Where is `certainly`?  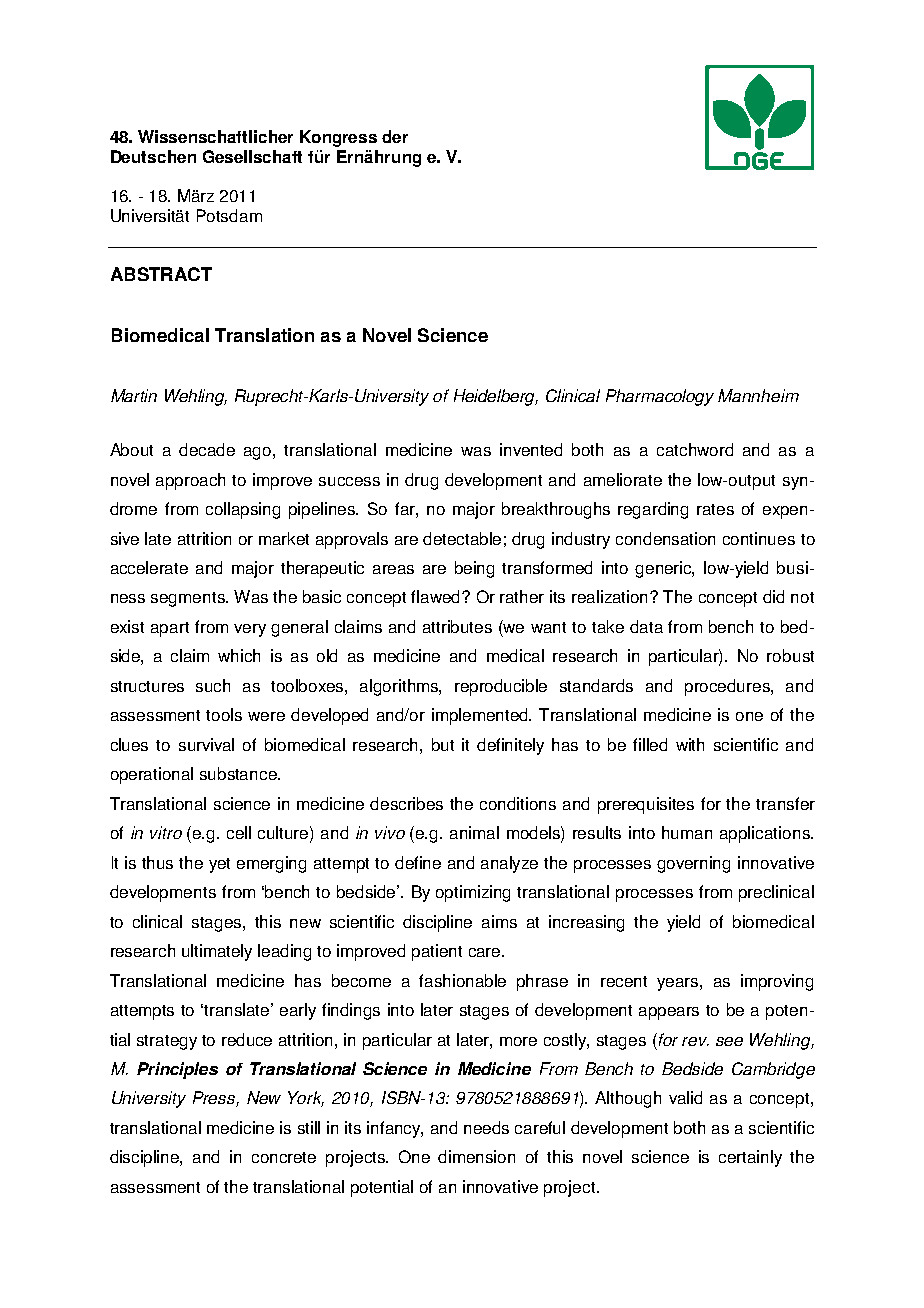 certainly is located at coordinates (750, 1158).
